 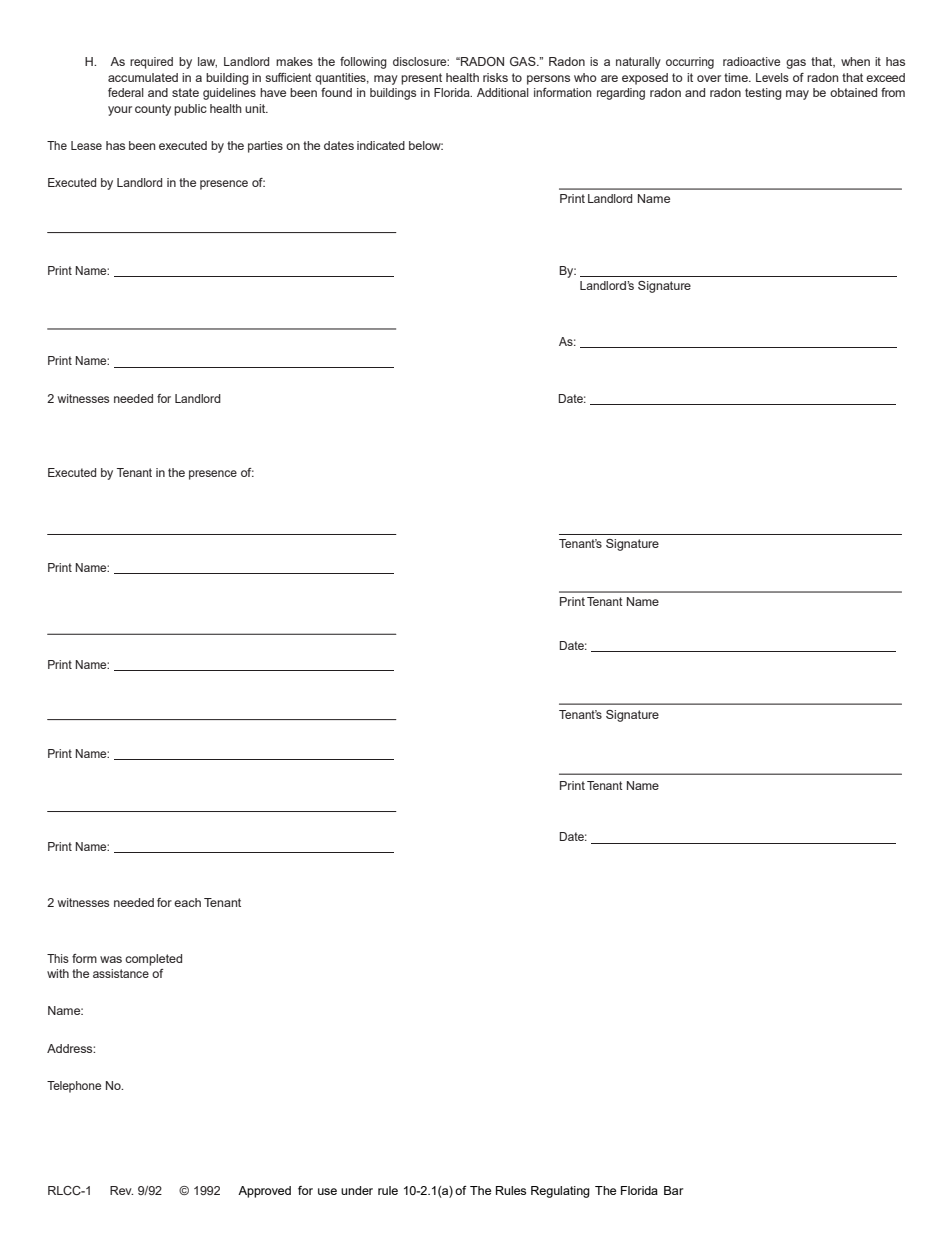 What do you see at coordinates (153, 110) in the document?
I see `county` at bounding box center [153, 110].
